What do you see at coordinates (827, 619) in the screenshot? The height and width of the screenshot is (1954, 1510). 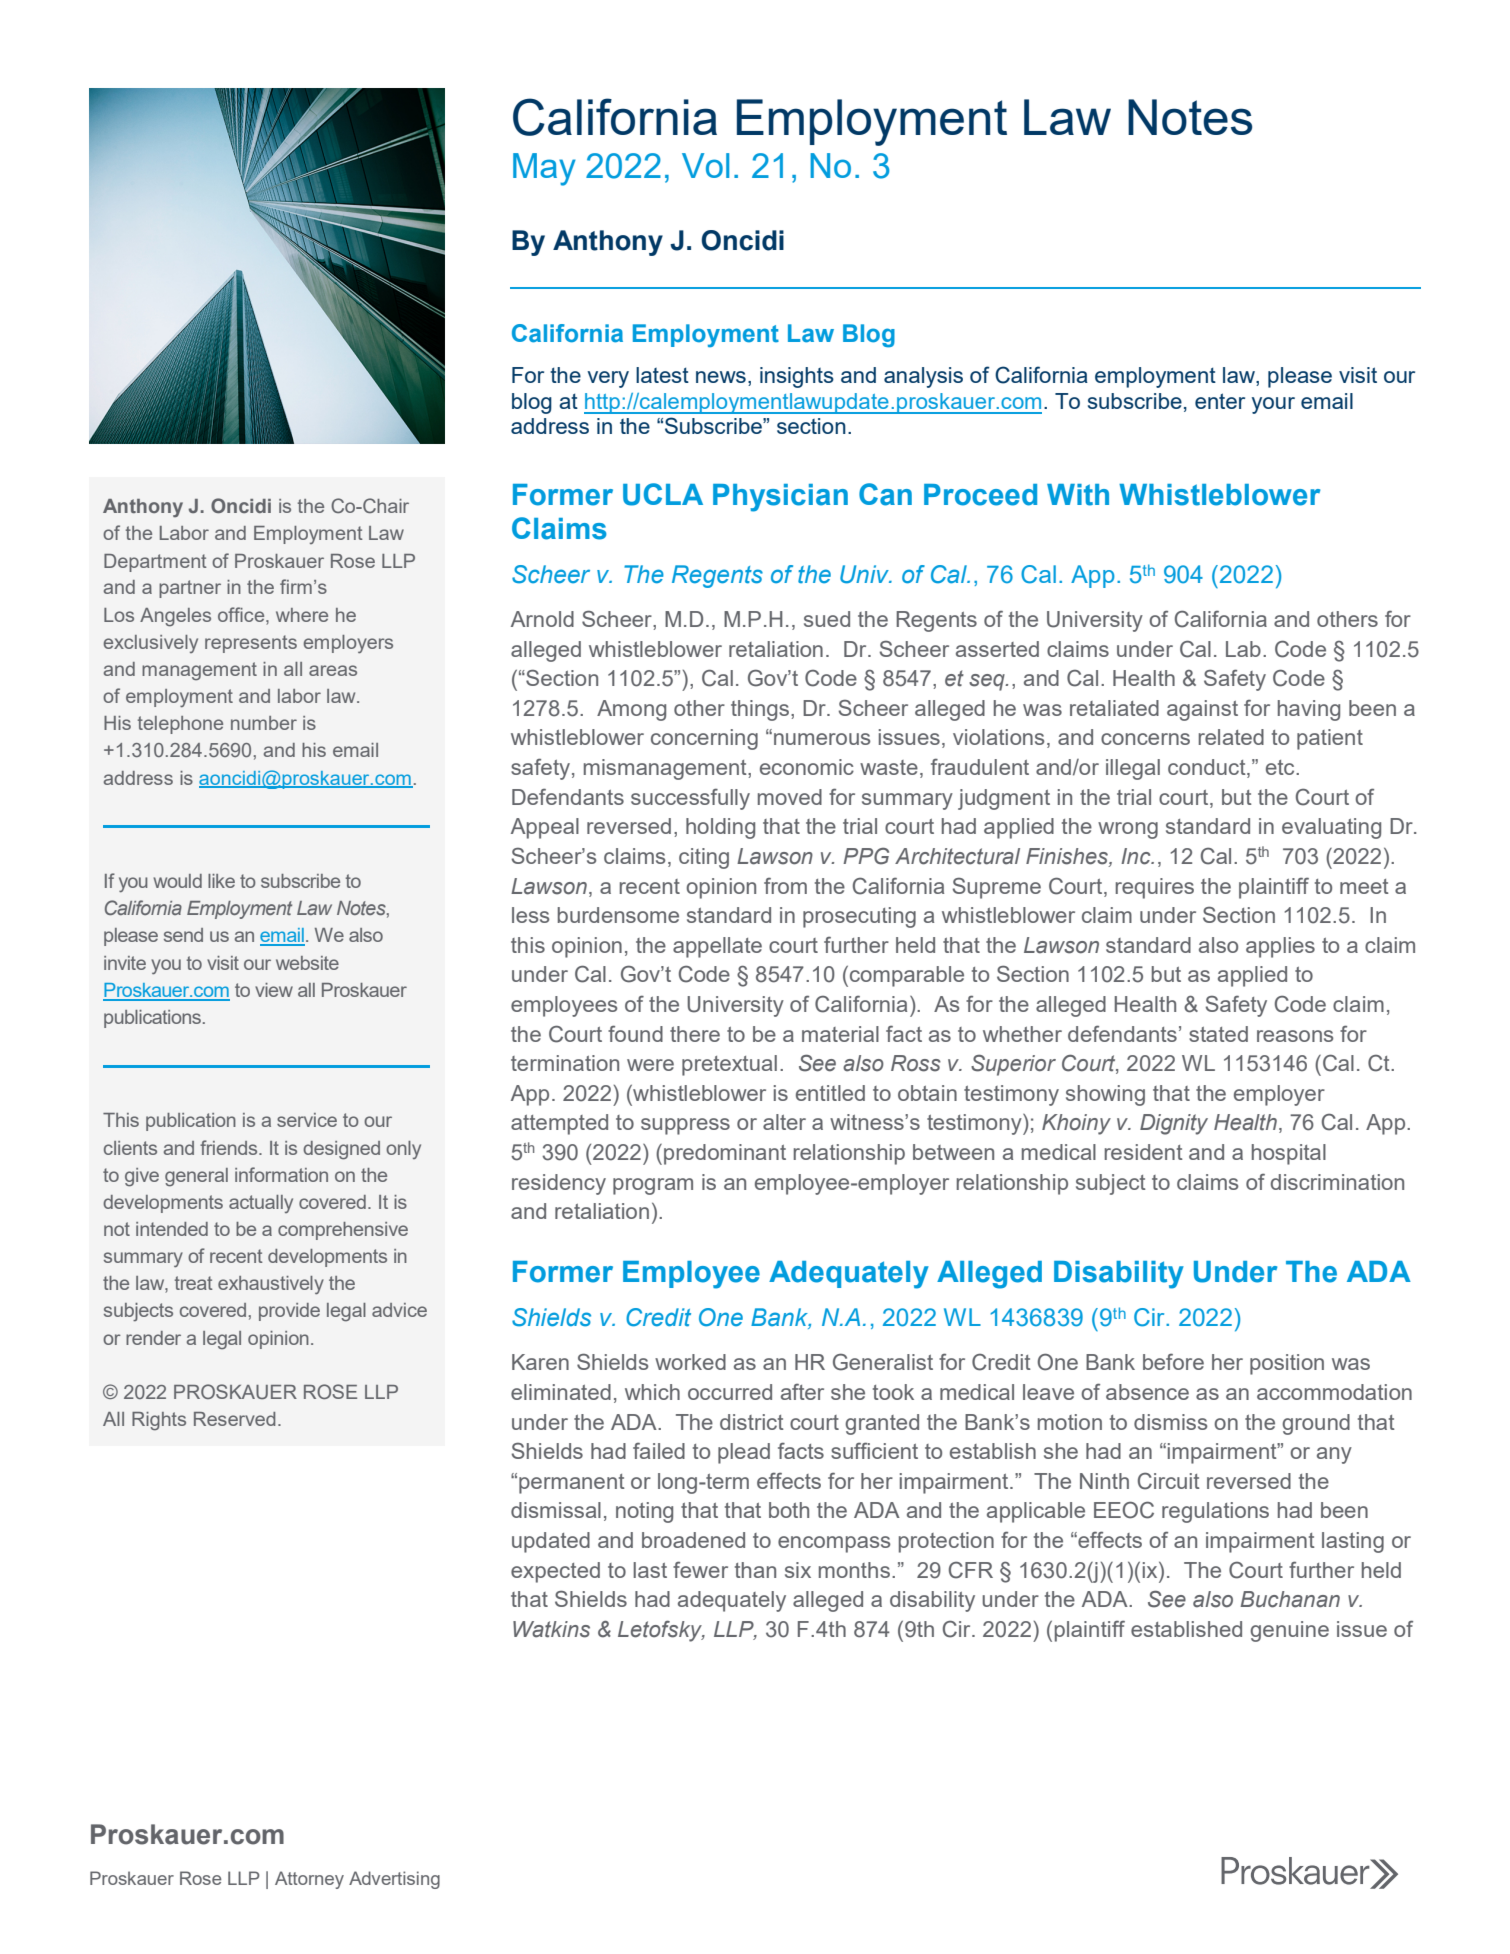 I see `sued` at bounding box center [827, 619].
